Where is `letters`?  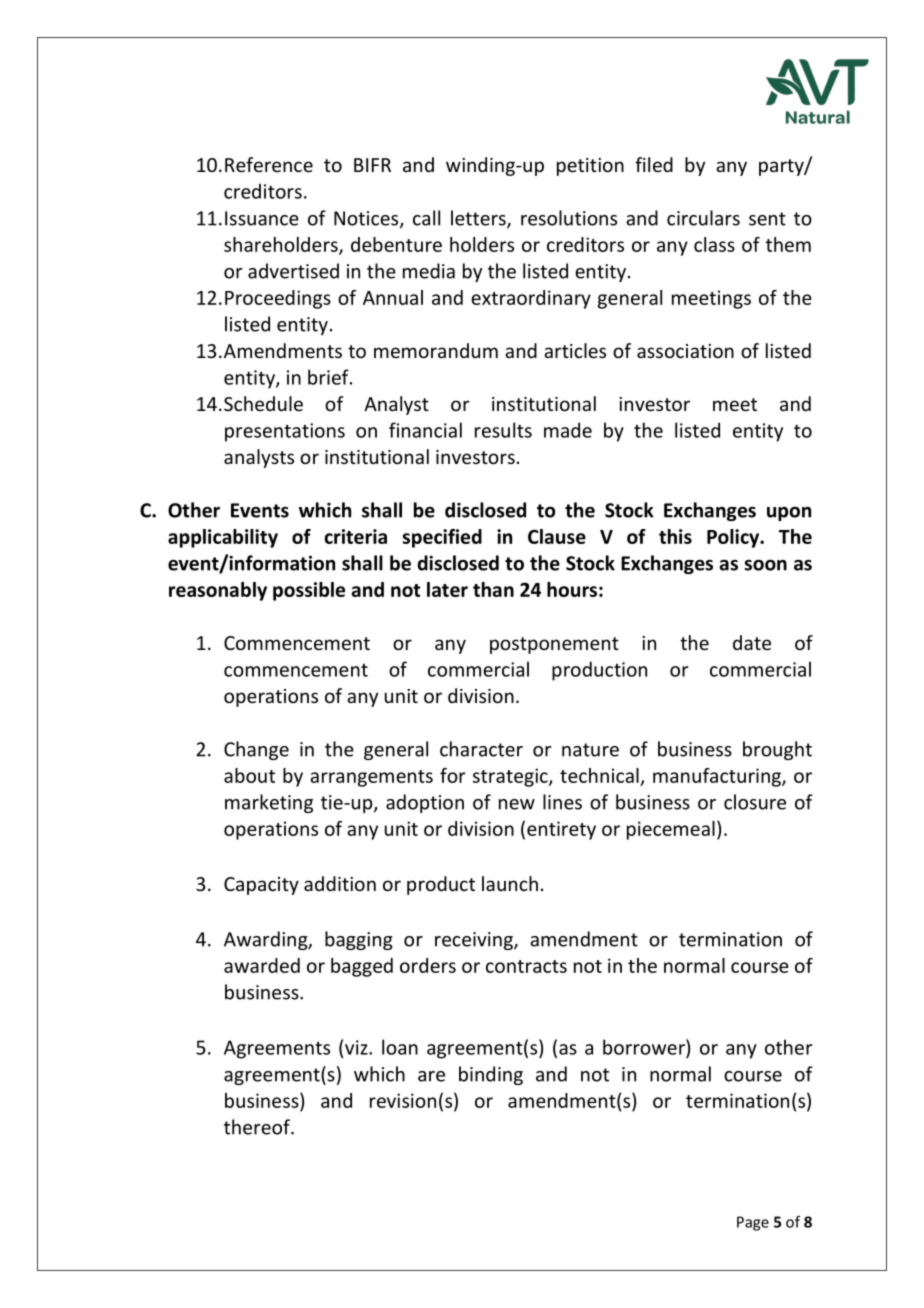 letters is located at coordinates (479, 219).
